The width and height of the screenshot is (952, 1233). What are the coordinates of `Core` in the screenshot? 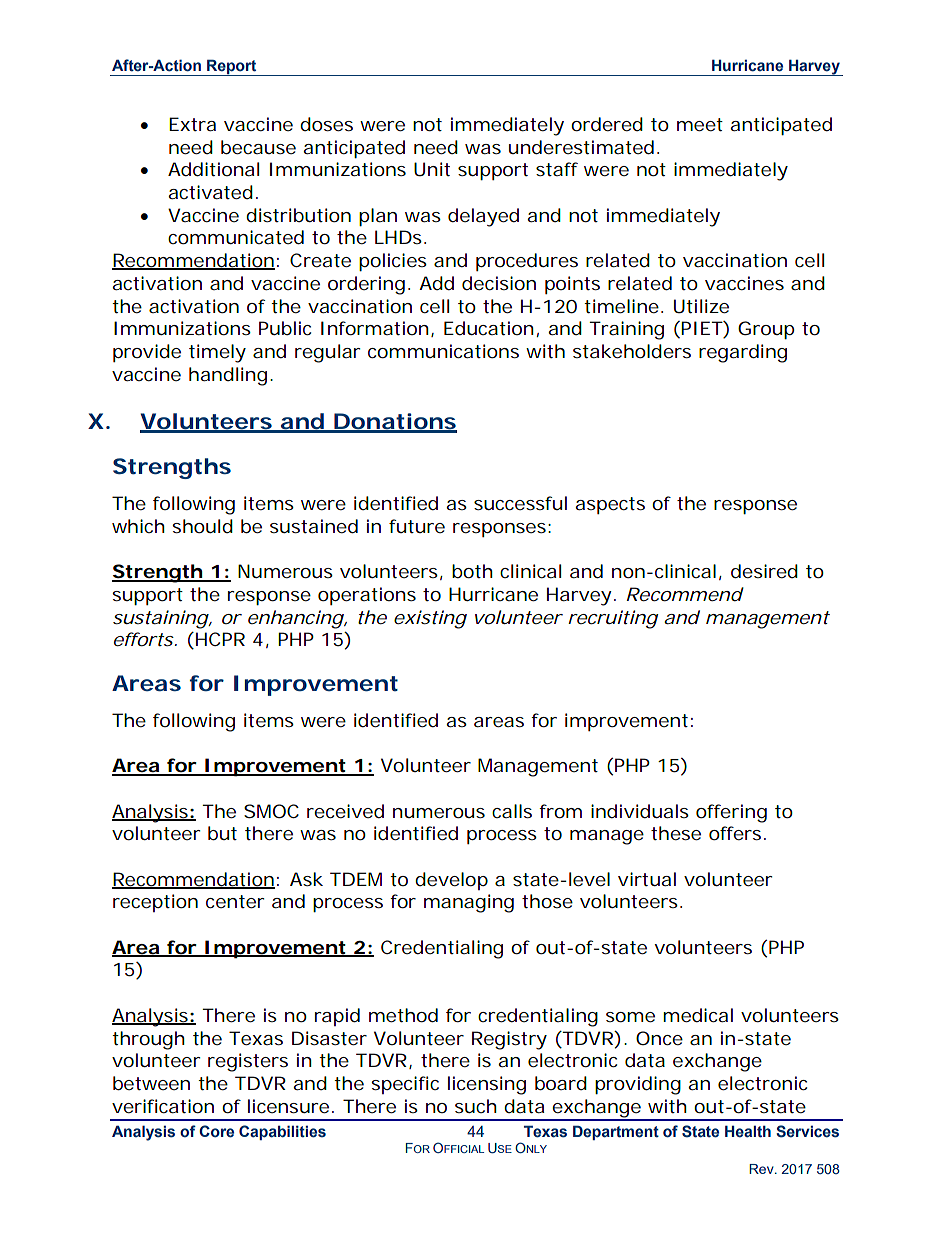 It's located at (216, 1131).
